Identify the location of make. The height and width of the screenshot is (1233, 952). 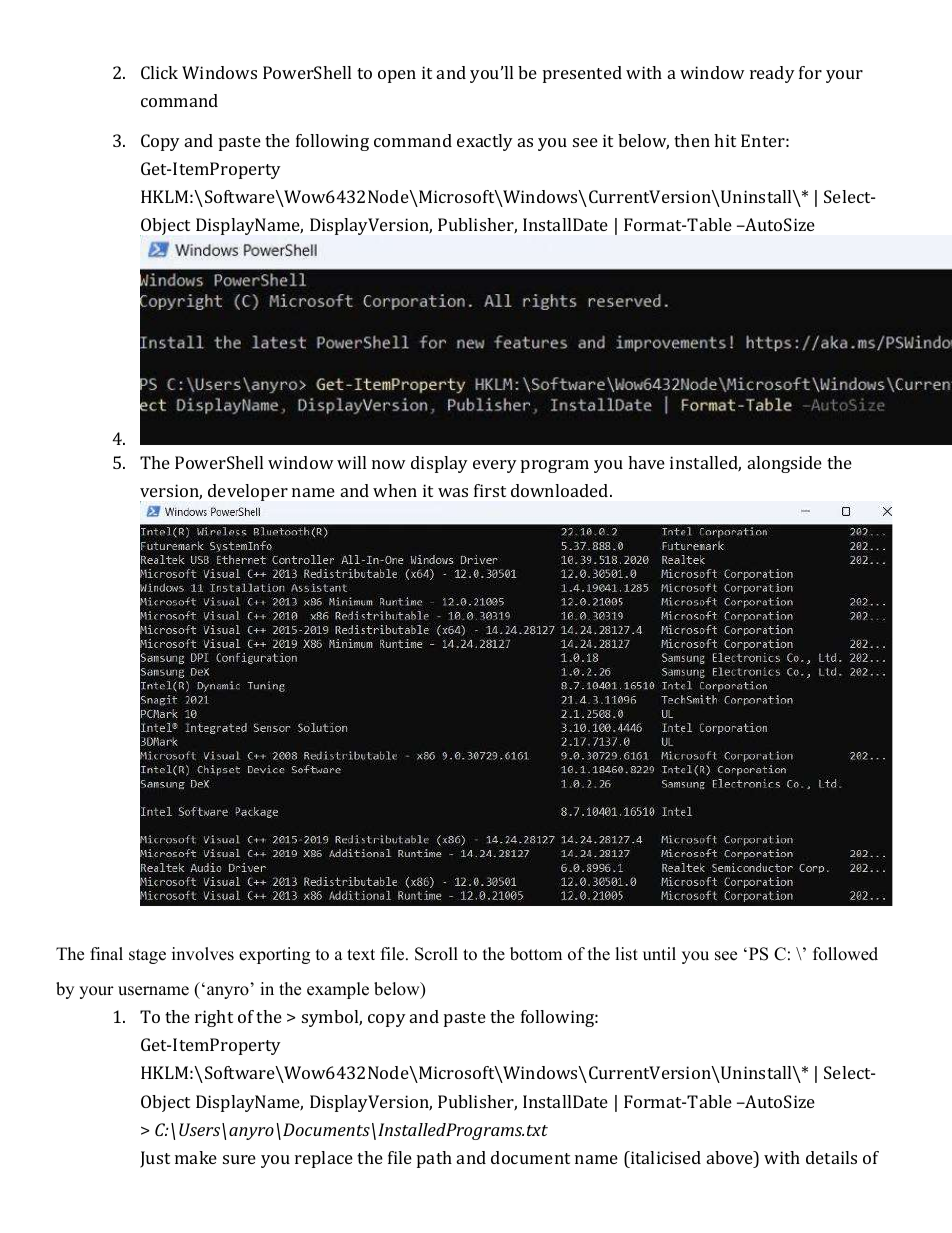
(196, 1157).
